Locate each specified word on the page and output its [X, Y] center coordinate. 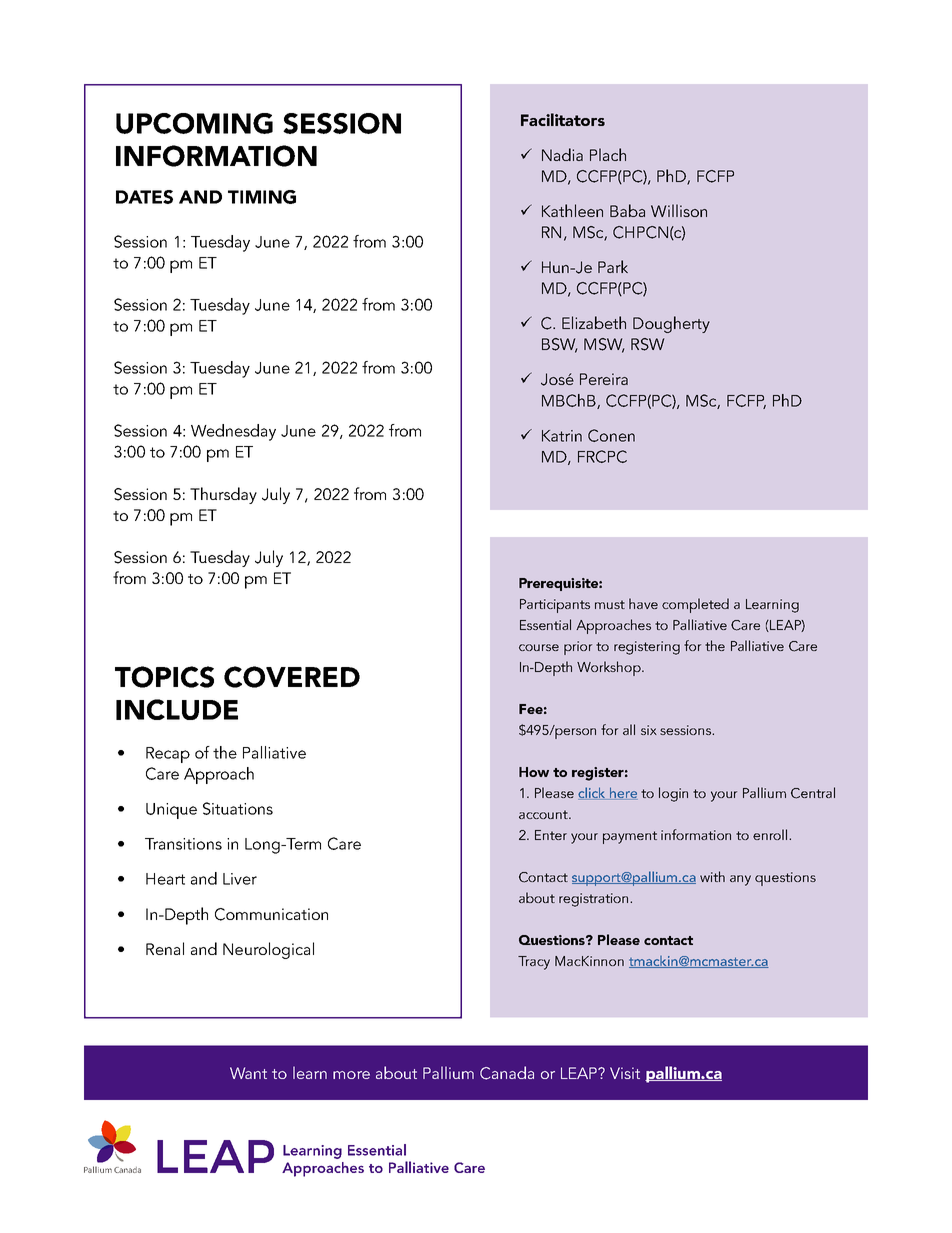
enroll [771, 834]
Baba [627, 210]
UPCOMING [194, 123]
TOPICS [164, 677]
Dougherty [671, 324]
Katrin [562, 436]
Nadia [562, 154]
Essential [545, 624]
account [544, 814]
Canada [507, 1073]
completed [695, 605]
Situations [238, 808]
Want [248, 1073]
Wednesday [233, 432]
